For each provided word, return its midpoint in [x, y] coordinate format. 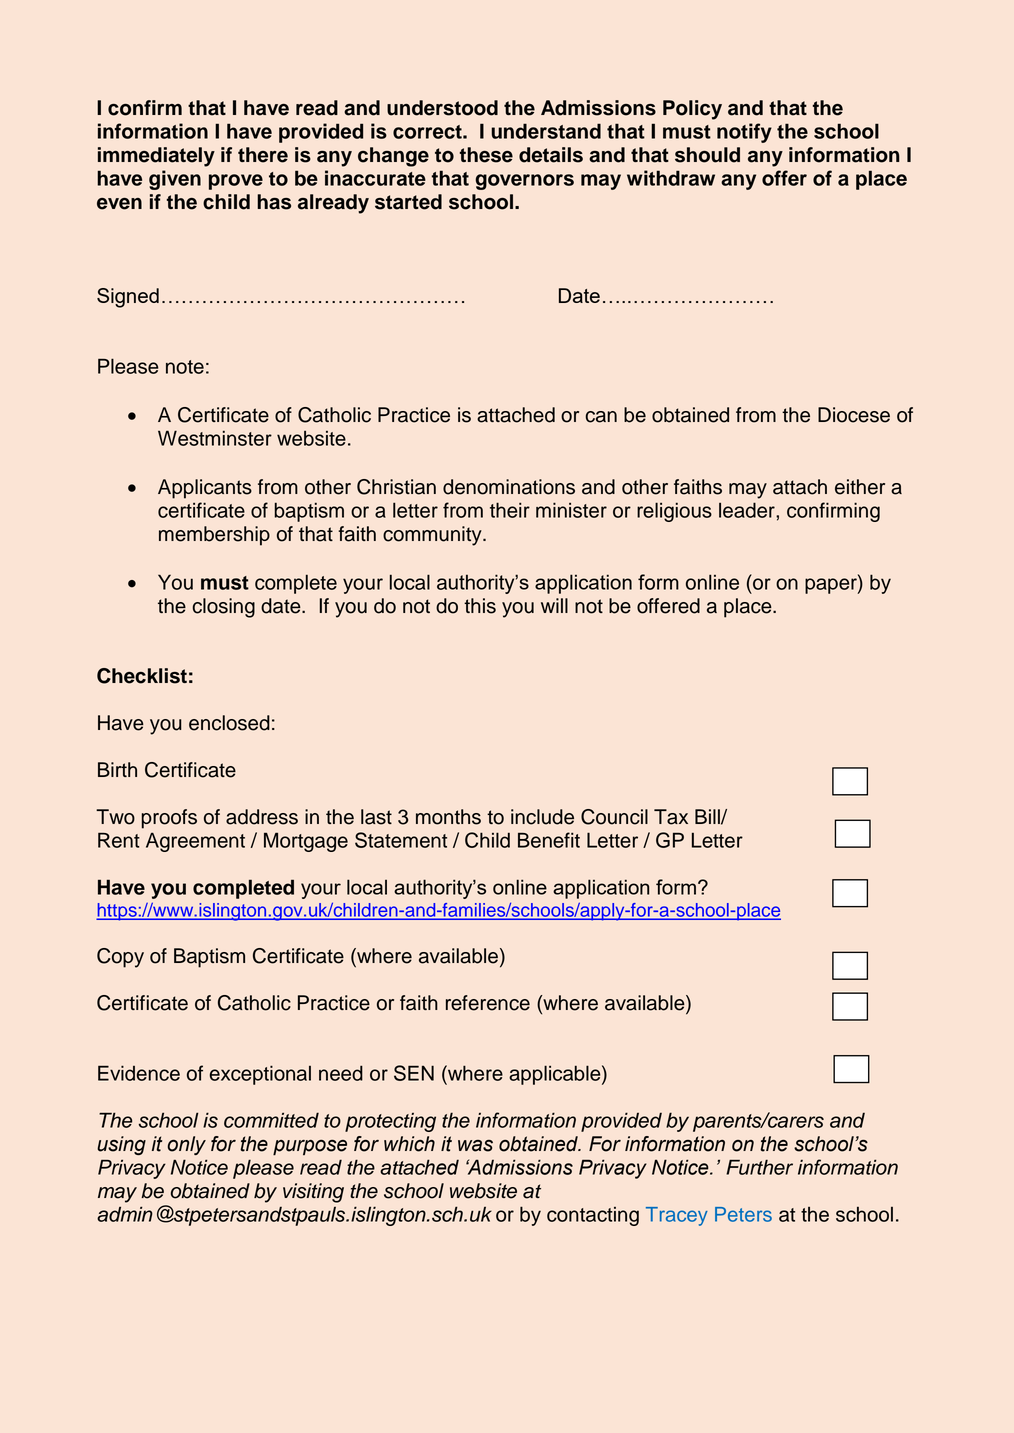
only [187, 1145]
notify [744, 133]
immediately [156, 157]
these [486, 155]
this [480, 606]
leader [748, 510]
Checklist [142, 676]
